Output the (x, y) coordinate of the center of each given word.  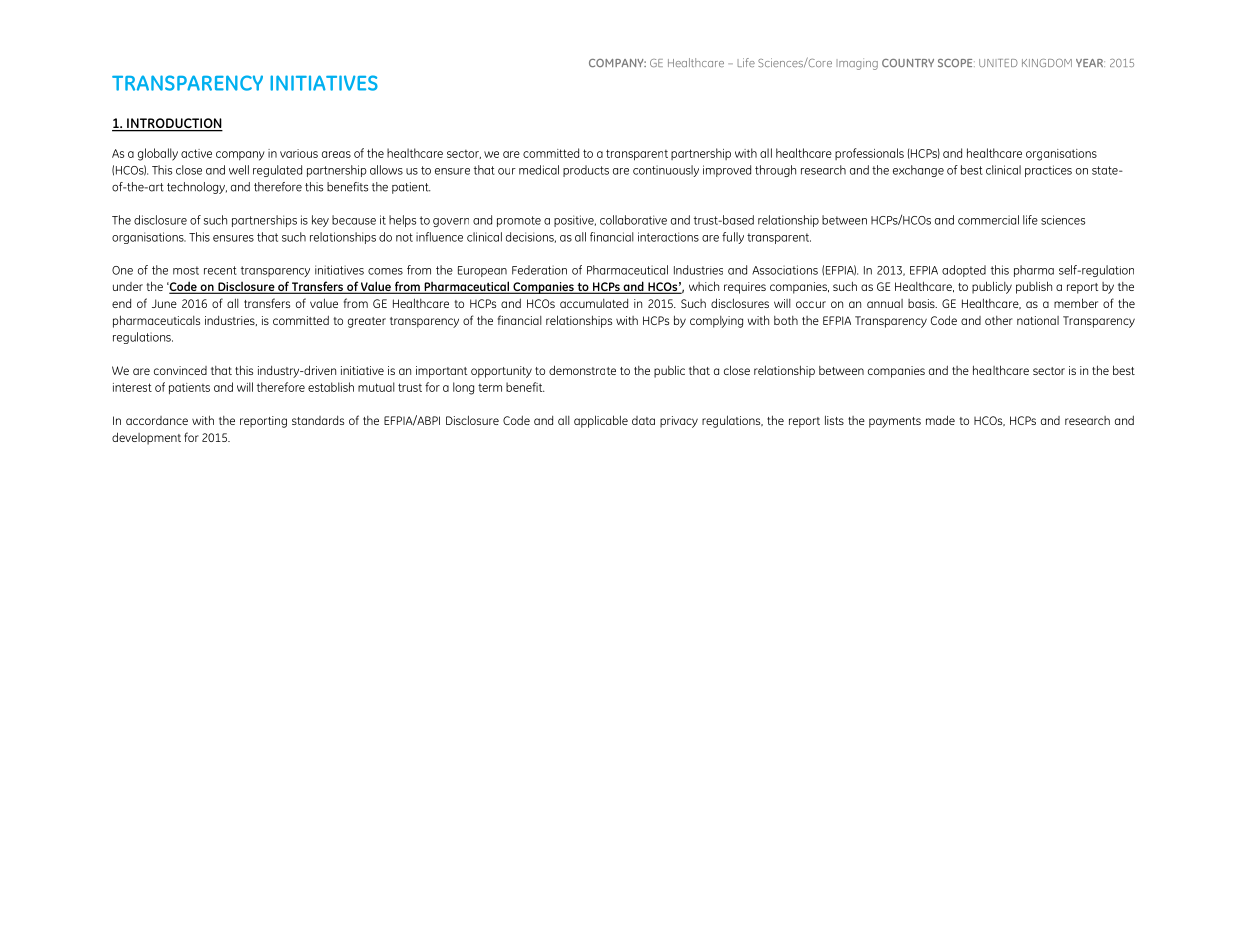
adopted (964, 271)
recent (220, 270)
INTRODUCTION (174, 124)
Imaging (857, 64)
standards (318, 420)
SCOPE (956, 63)
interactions (668, 237)
